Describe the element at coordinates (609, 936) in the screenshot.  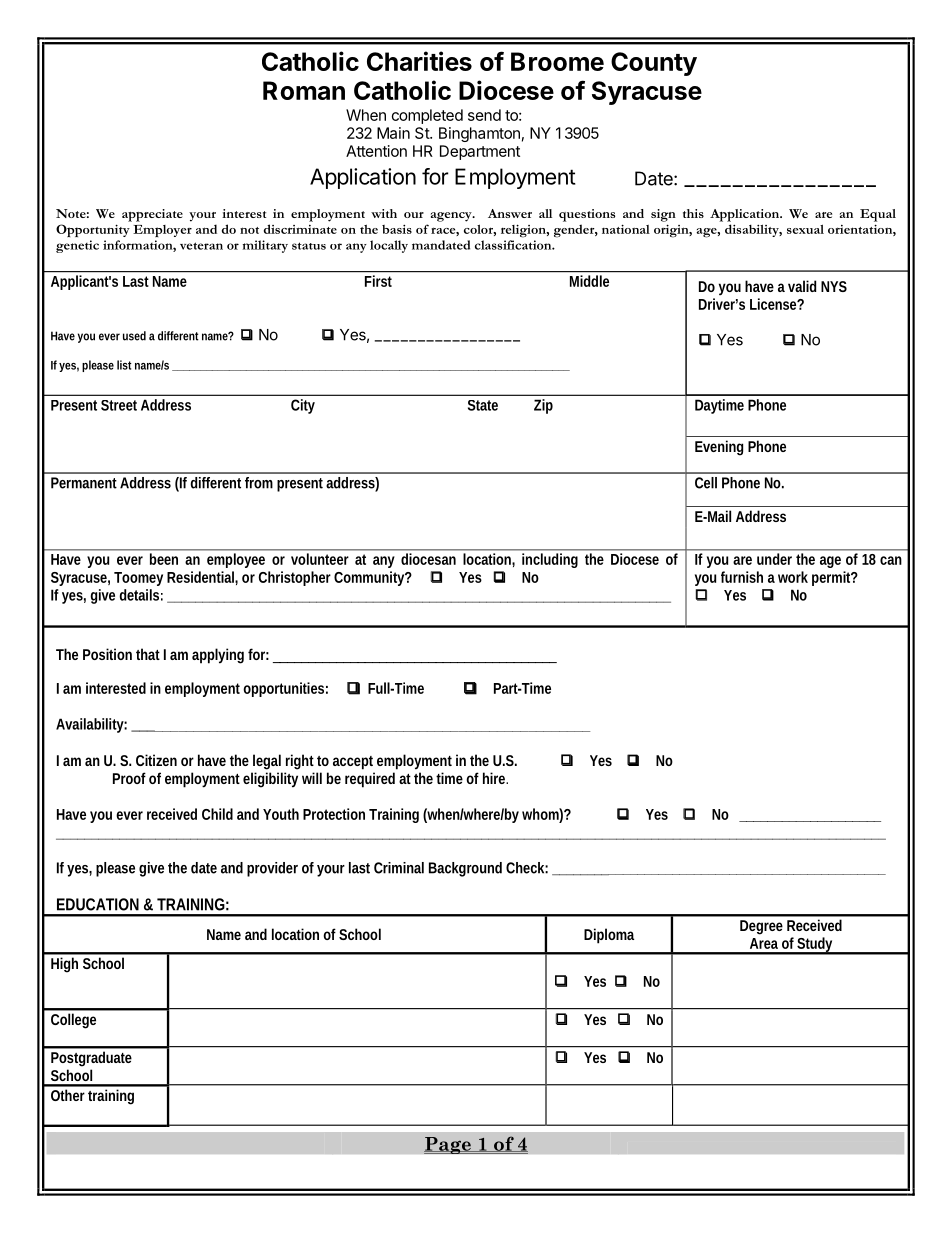
I see `Diploma` at that location.
